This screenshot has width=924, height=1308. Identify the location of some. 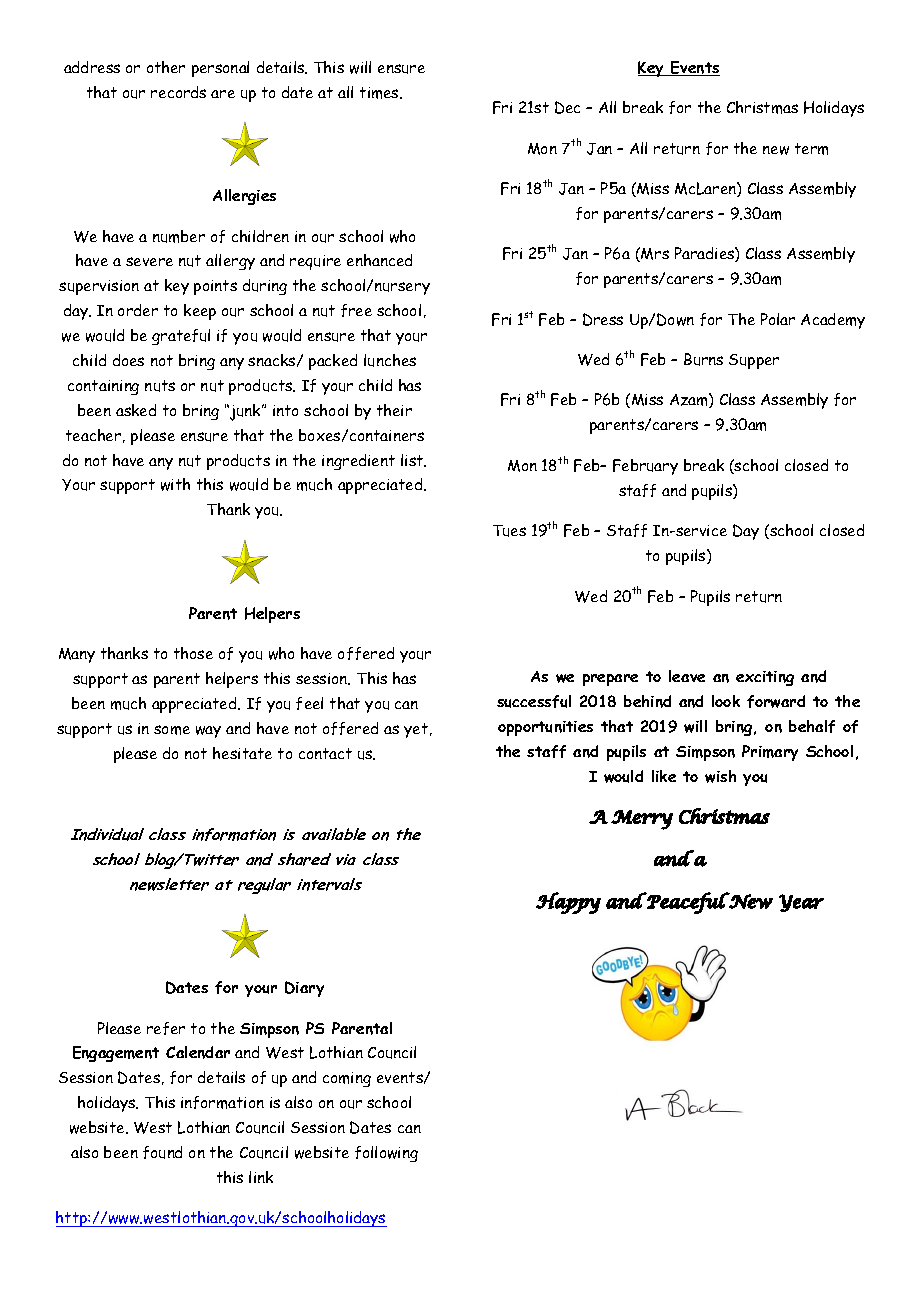
(172, 730).
